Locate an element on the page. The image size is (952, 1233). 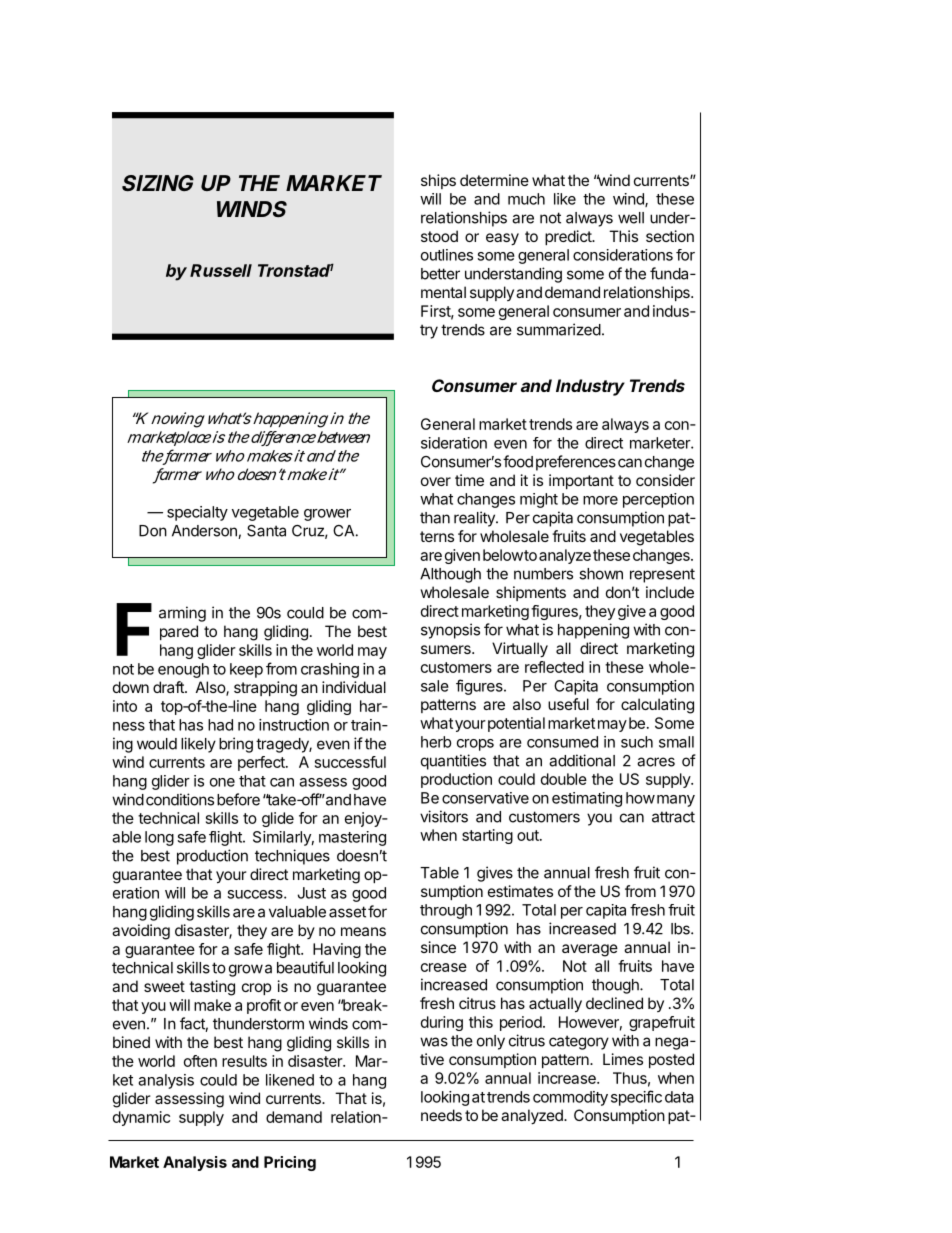
needs is located at coordinates (441, 1115).
